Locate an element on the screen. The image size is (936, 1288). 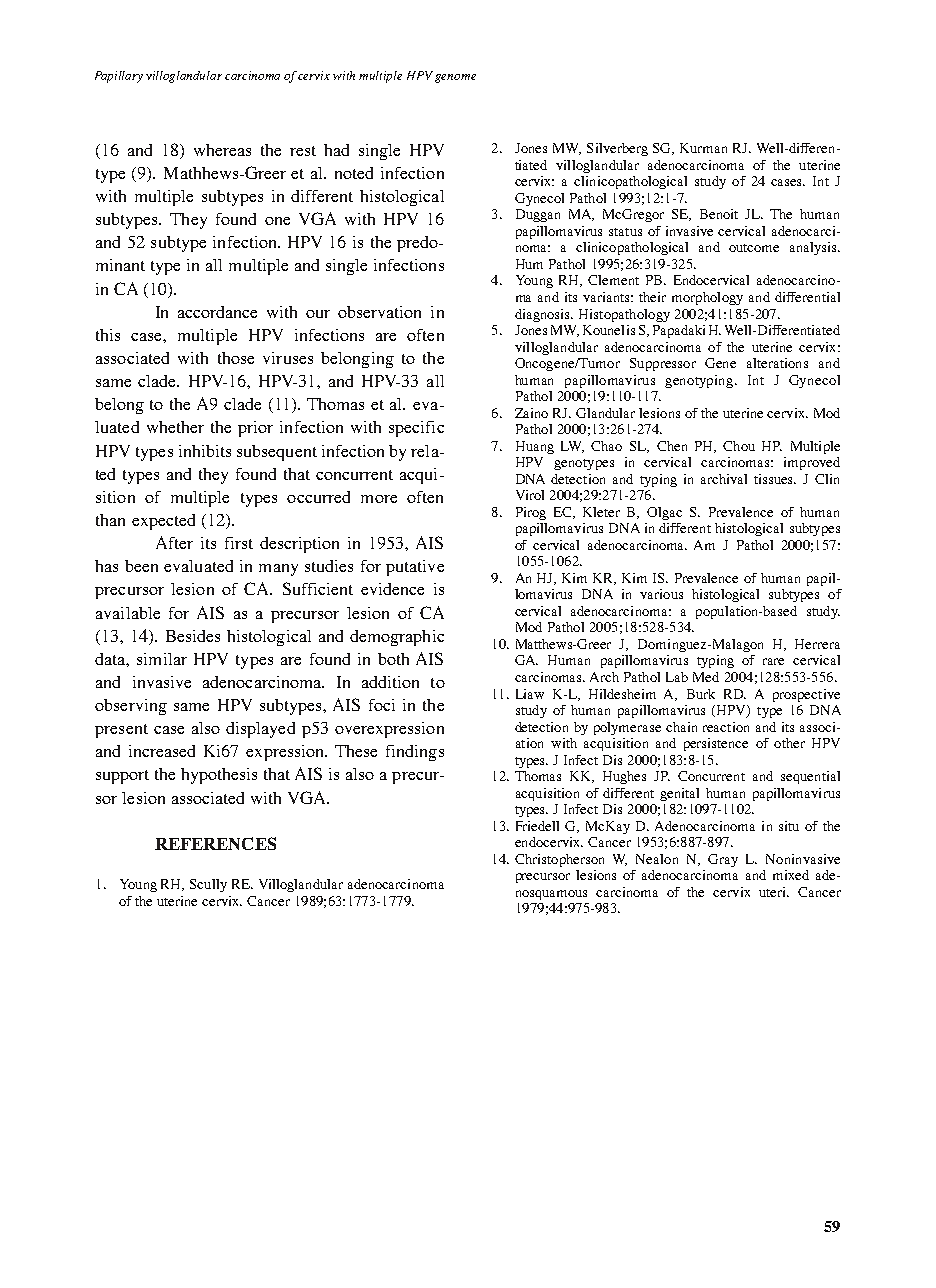
various is located at coordinates (661, 594).
